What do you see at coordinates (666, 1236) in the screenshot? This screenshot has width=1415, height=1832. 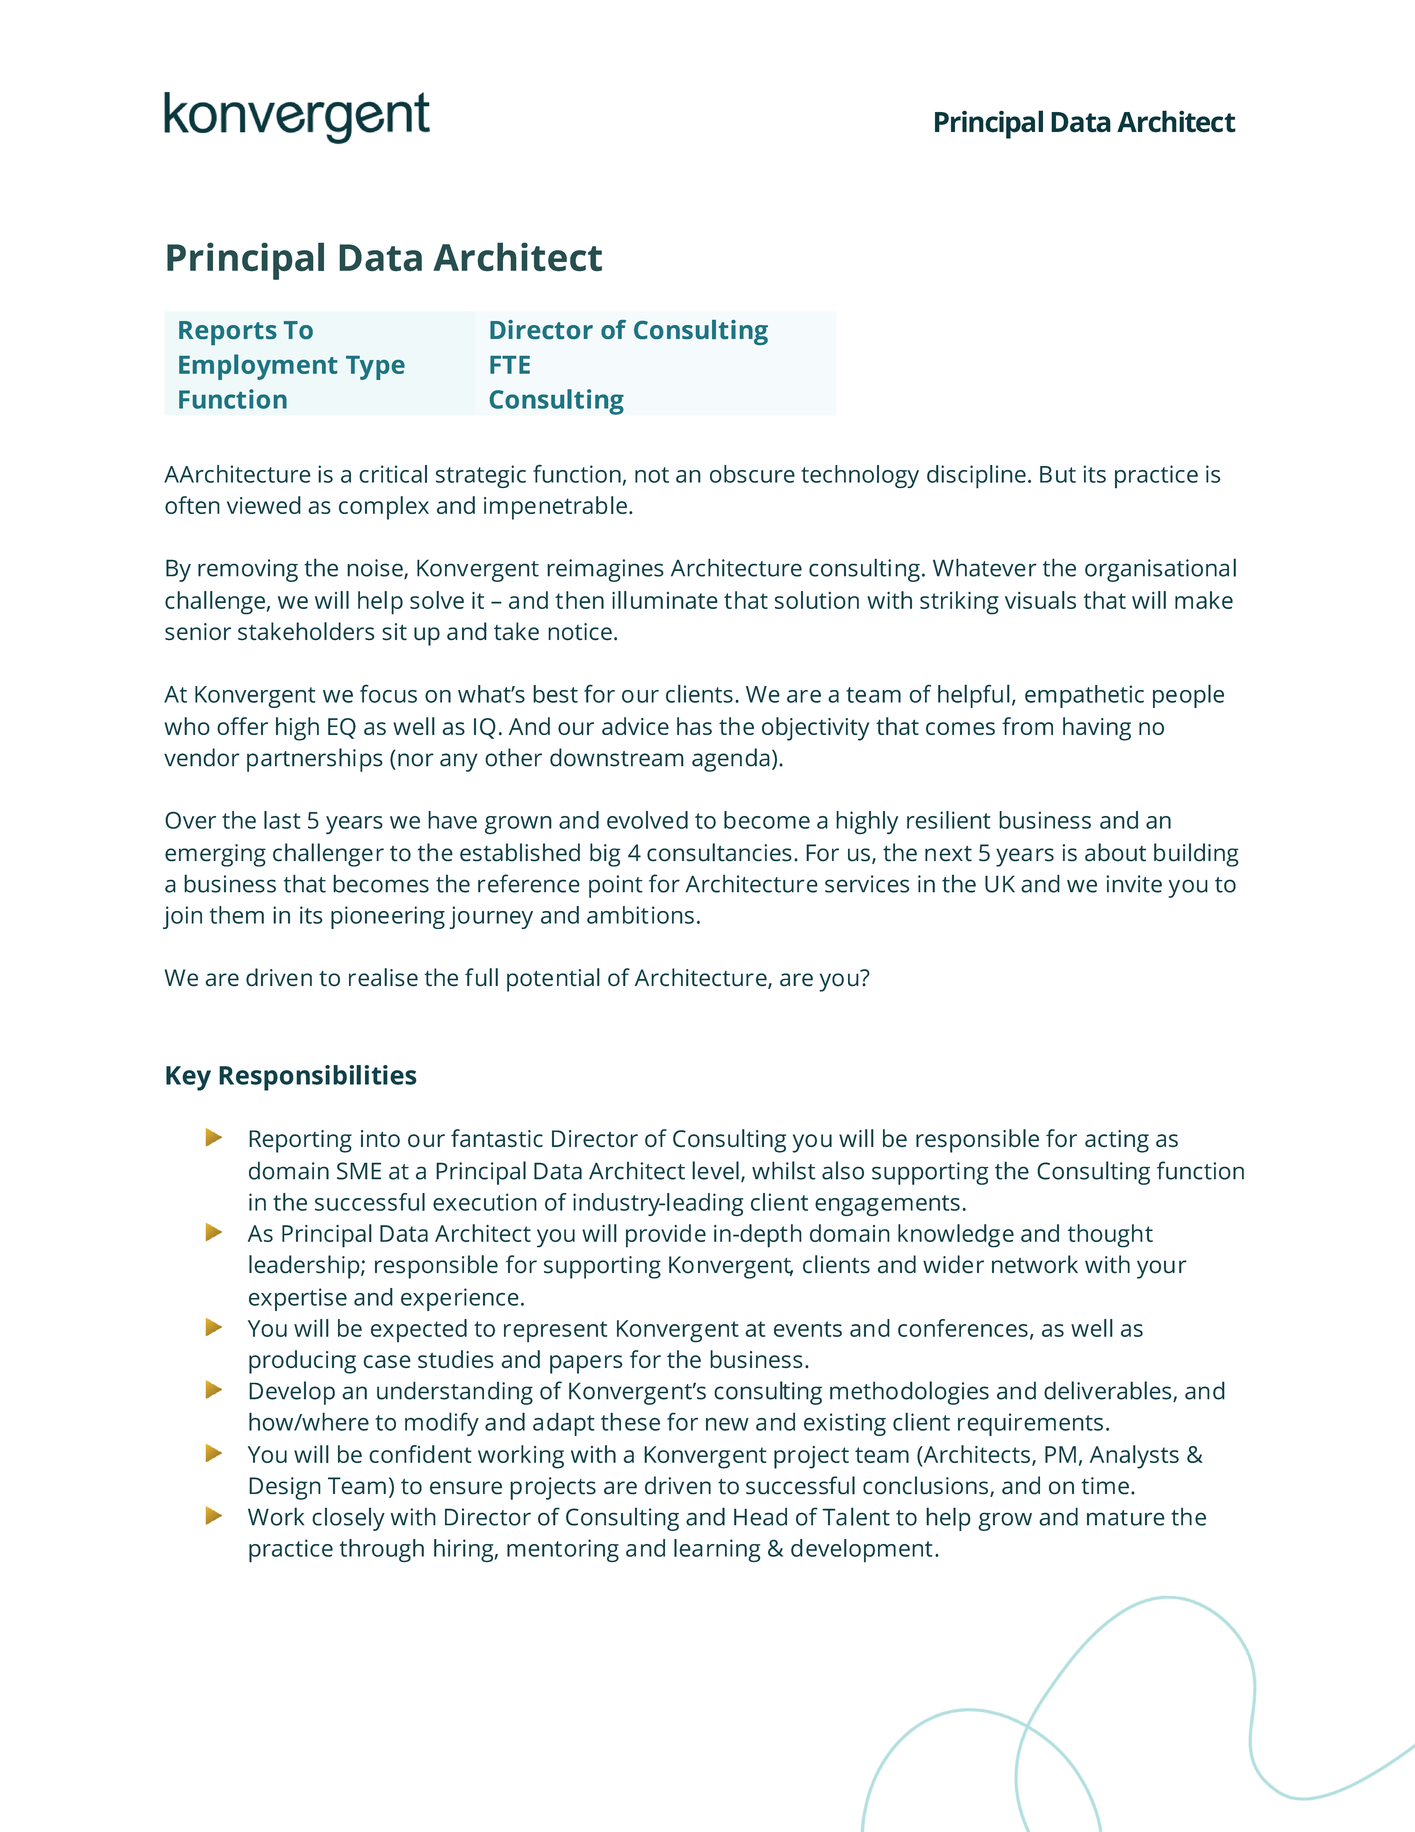 I see `provide` at bounding box center [666, 1236].
